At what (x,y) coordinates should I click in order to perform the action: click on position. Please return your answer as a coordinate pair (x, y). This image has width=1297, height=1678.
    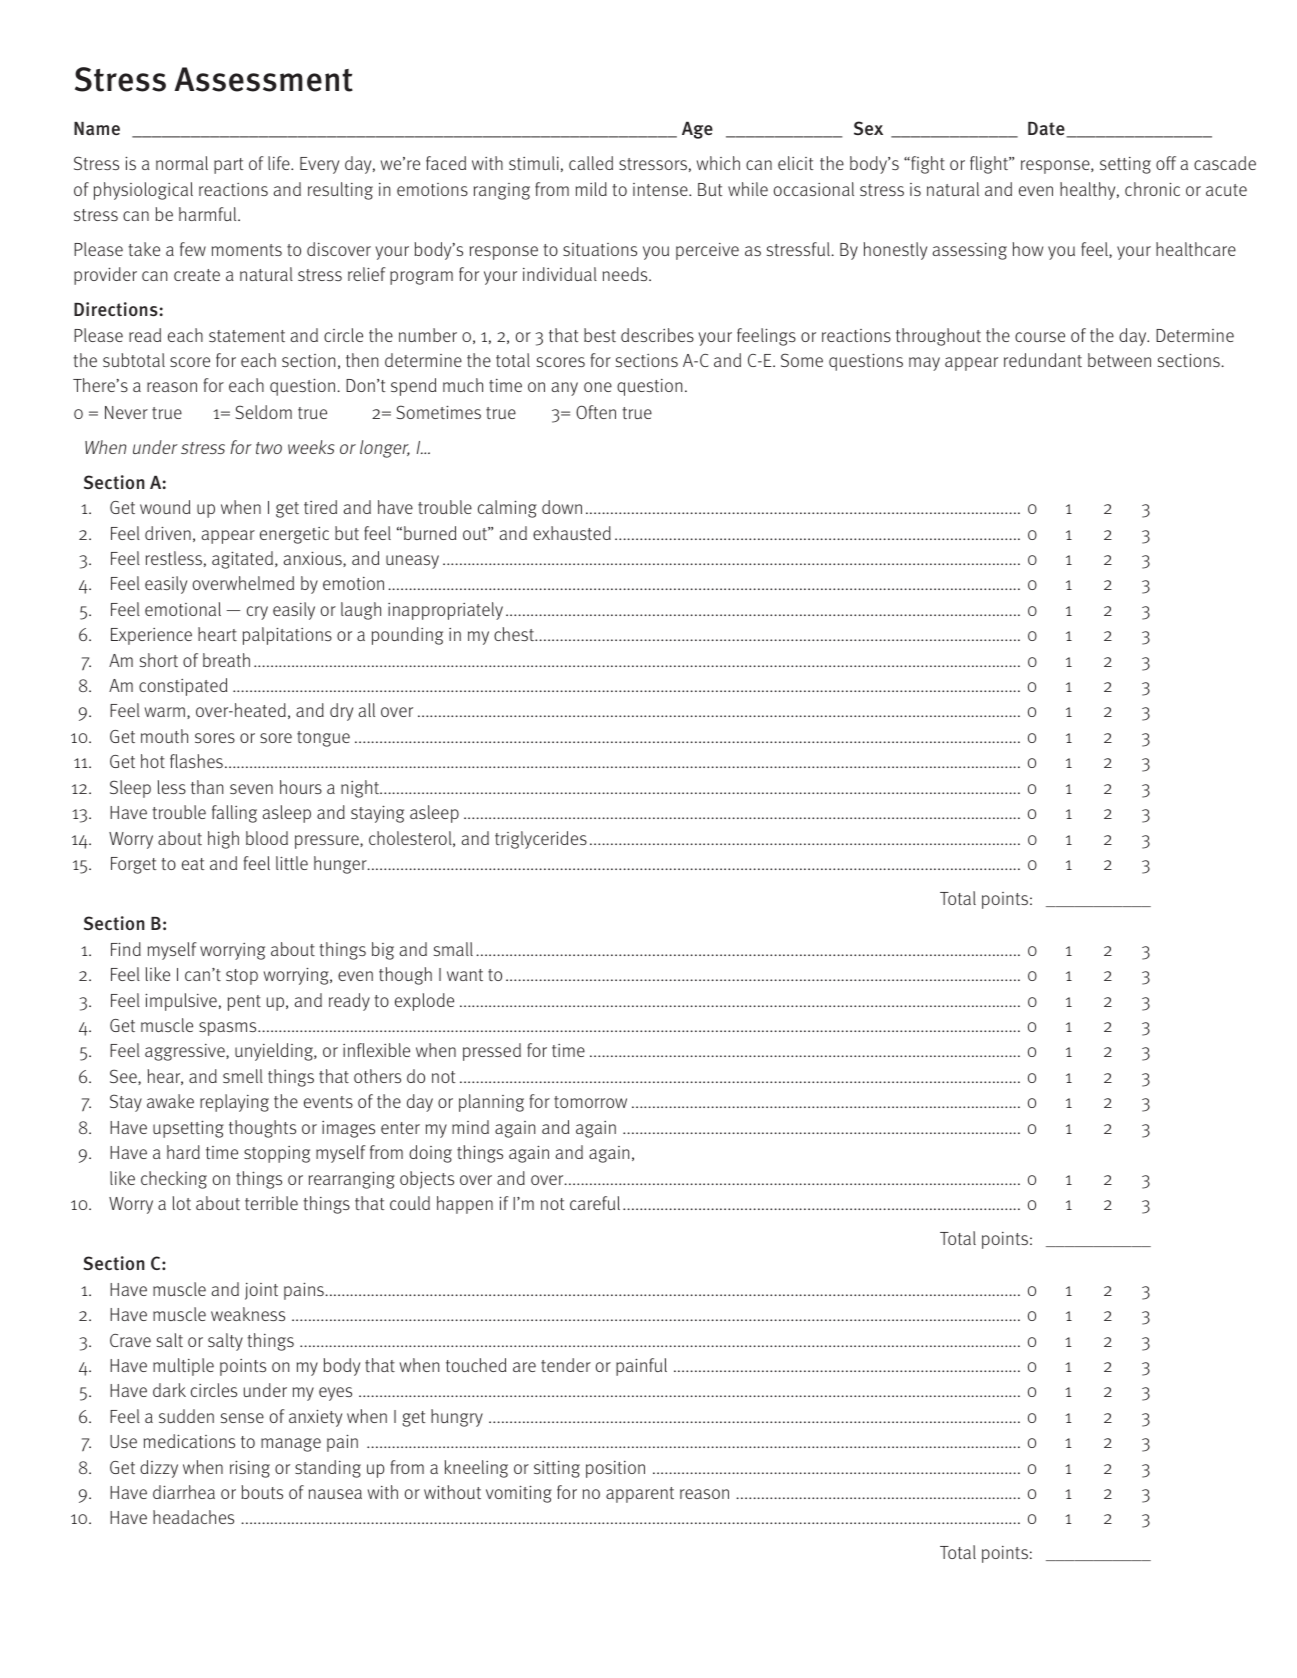
    Looking at the image, I should click on (615, 1469).
